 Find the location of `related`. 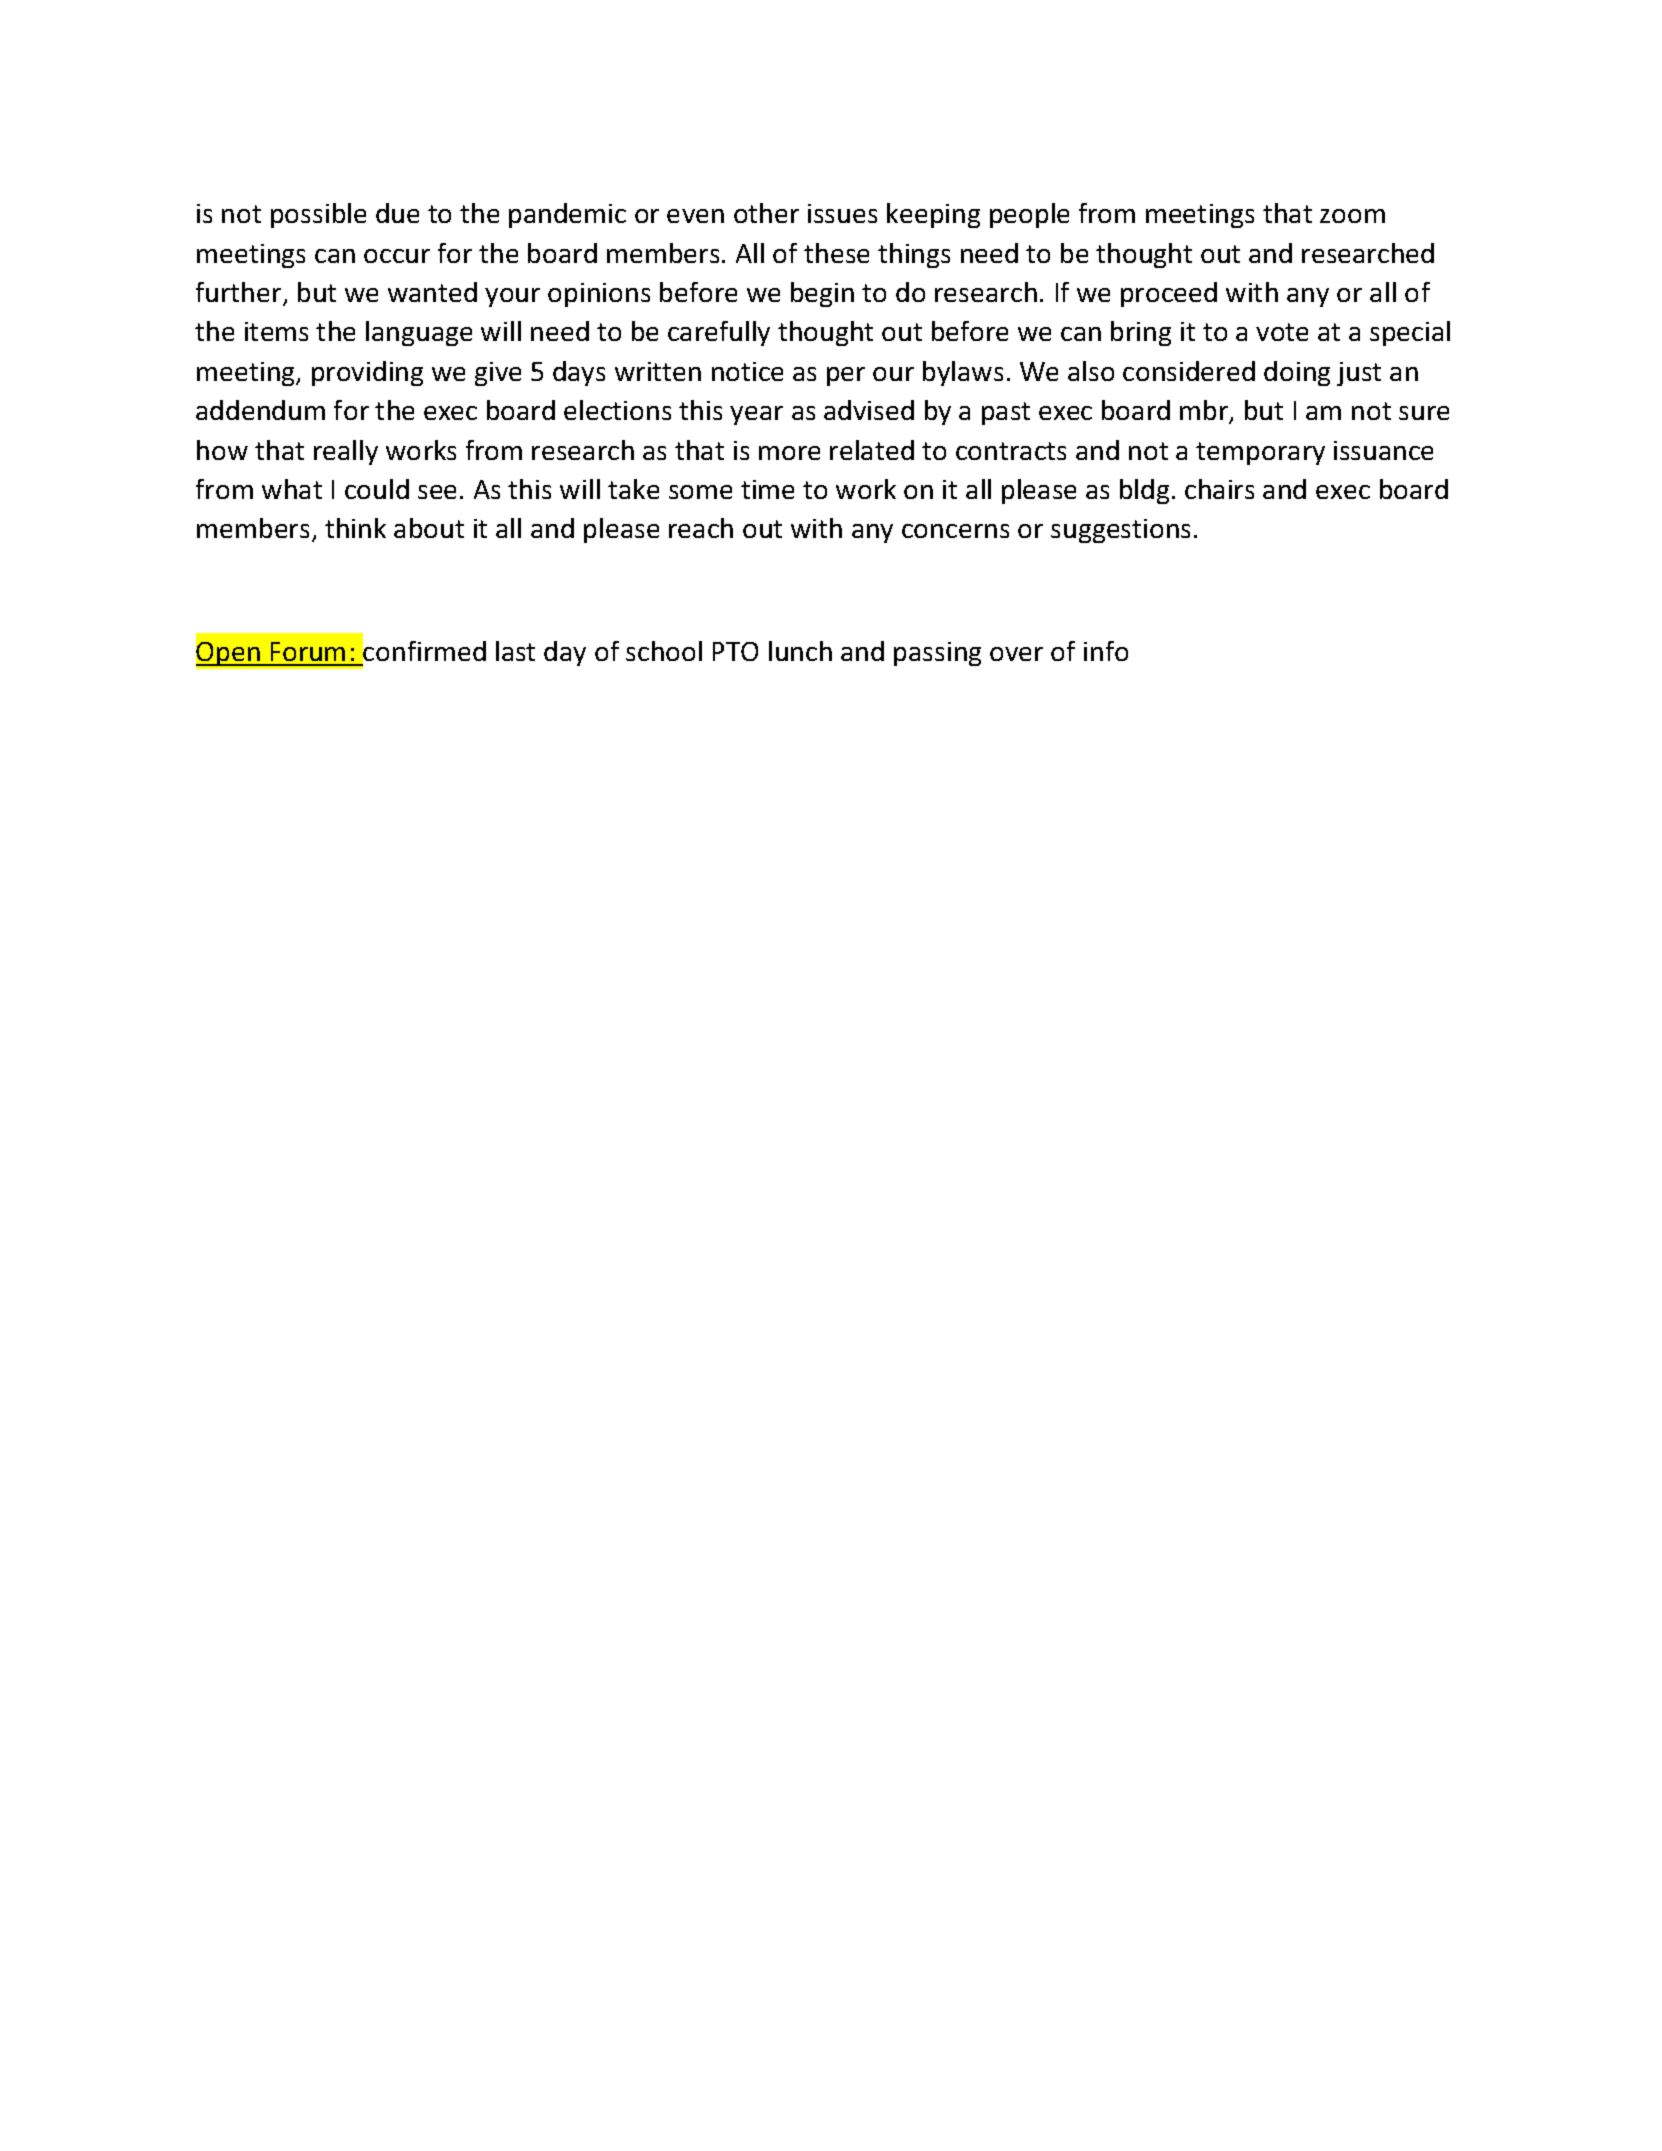

related is located at coordinates (872, 450).
